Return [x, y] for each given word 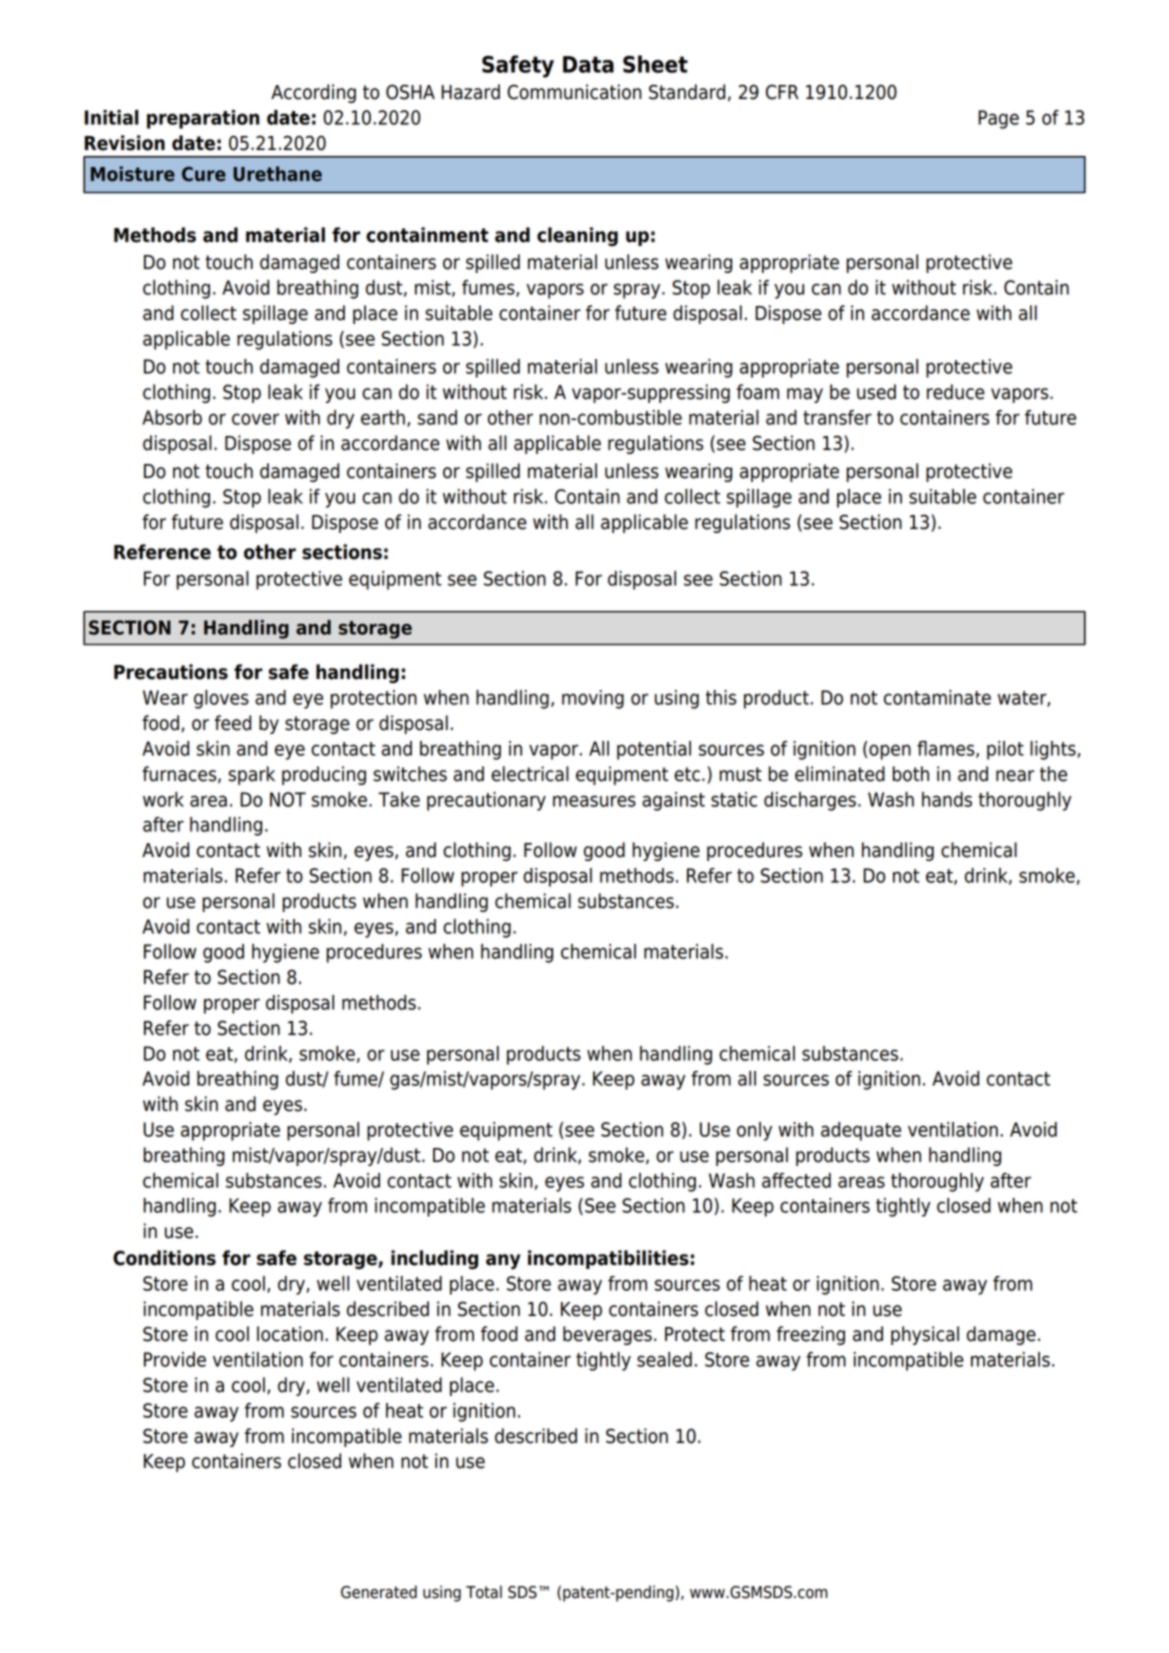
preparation [203, 119]
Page [998, 119]
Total [484, 1592]
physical [925, 1335]
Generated [379, 1592]
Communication [574, 92]
